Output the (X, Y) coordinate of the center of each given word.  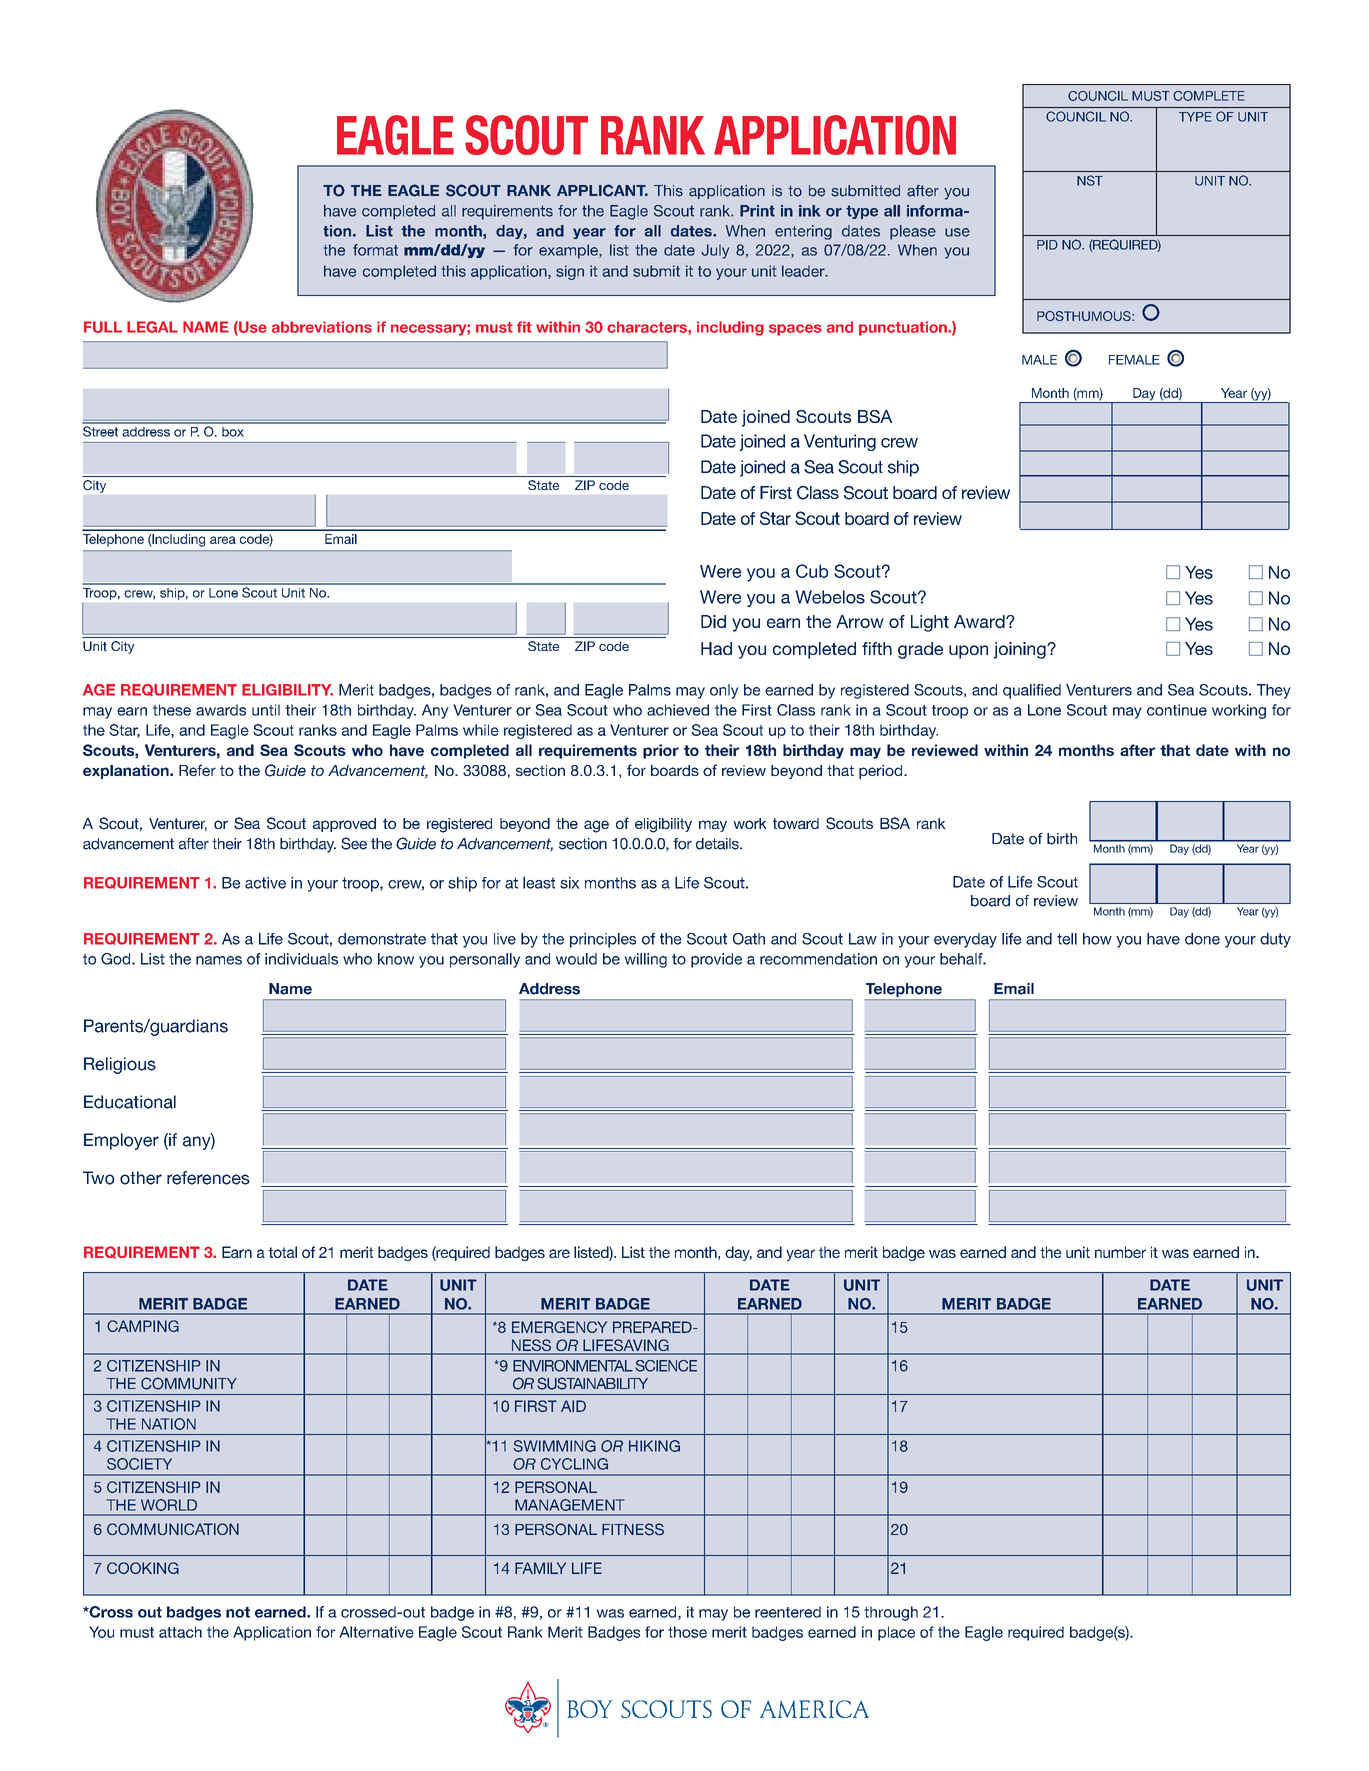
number (1120, 1252)
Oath (749, 939)
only (724, 691)
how (1097, 939)
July (715, 251)
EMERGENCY (559, 1327)
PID (1047, 245)
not (238, 1612)
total (282, 1252)
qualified (1032, 691)
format (375, 250)
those (687, 1632)
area (223, 540)
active (265, 883)
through (891, 1613)
